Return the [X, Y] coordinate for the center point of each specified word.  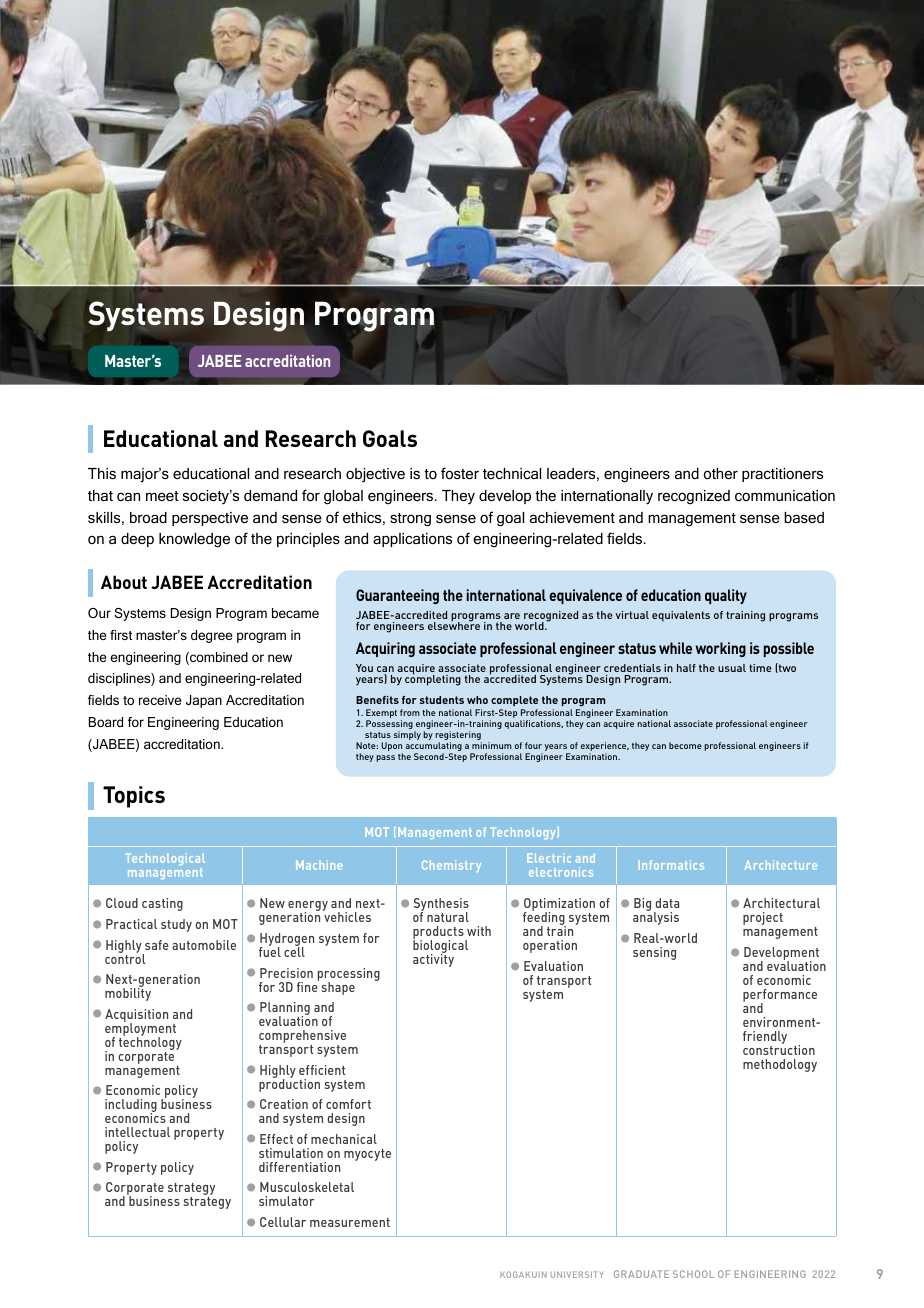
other [721, 473]
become [685, 745]
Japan [204, 701]
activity [433, 959]
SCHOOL [693, 1274]
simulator [286, 1201]
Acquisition [136, 1017]
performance [780, 997]
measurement [350, 1222]
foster [460, 473]
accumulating [433, 748]
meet [162, 496]
